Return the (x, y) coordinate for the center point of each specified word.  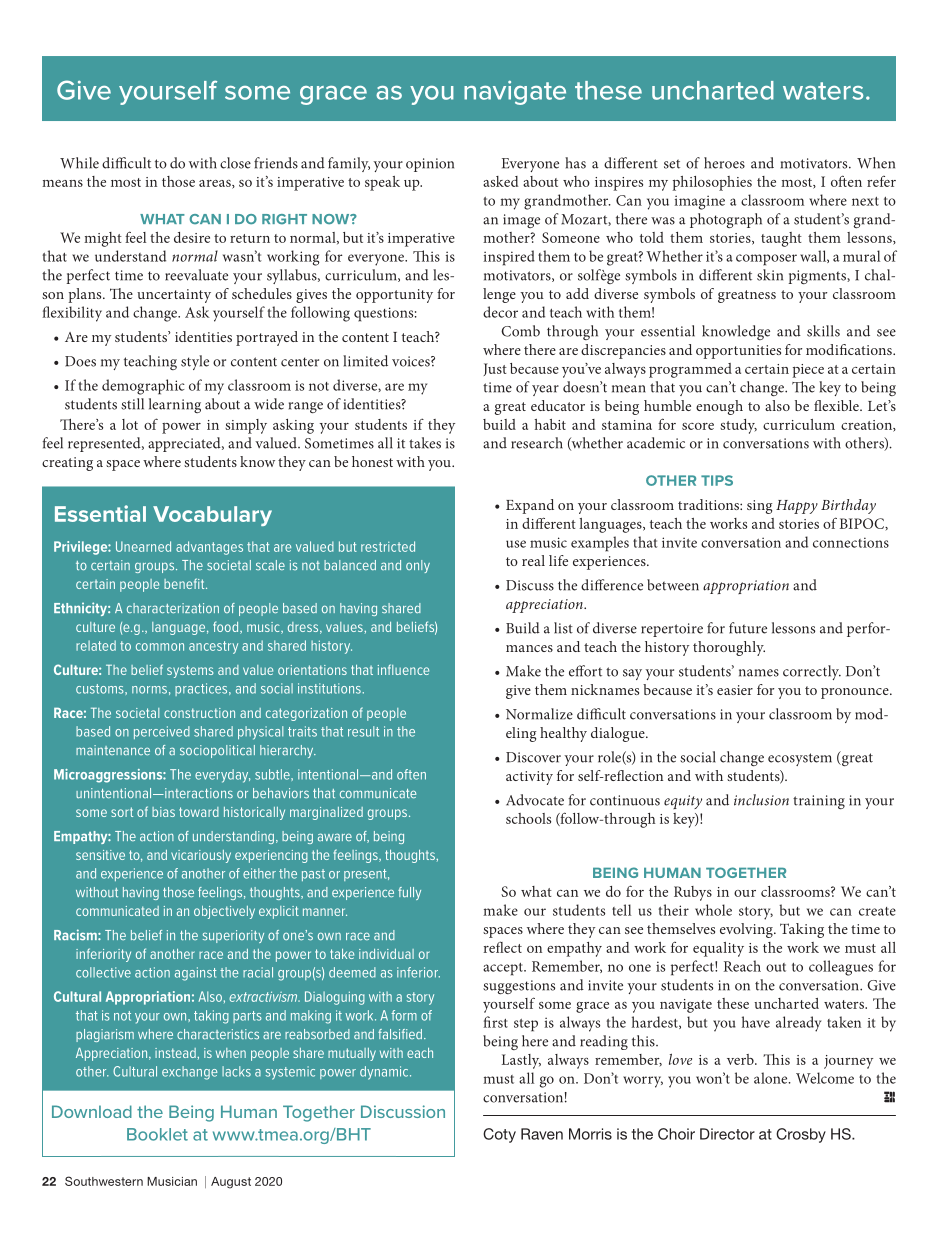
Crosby (801, 1135)
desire (192, 237)
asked (500, 181)
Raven (542, 1134)
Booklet (157, 1134)
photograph (726, 220)
